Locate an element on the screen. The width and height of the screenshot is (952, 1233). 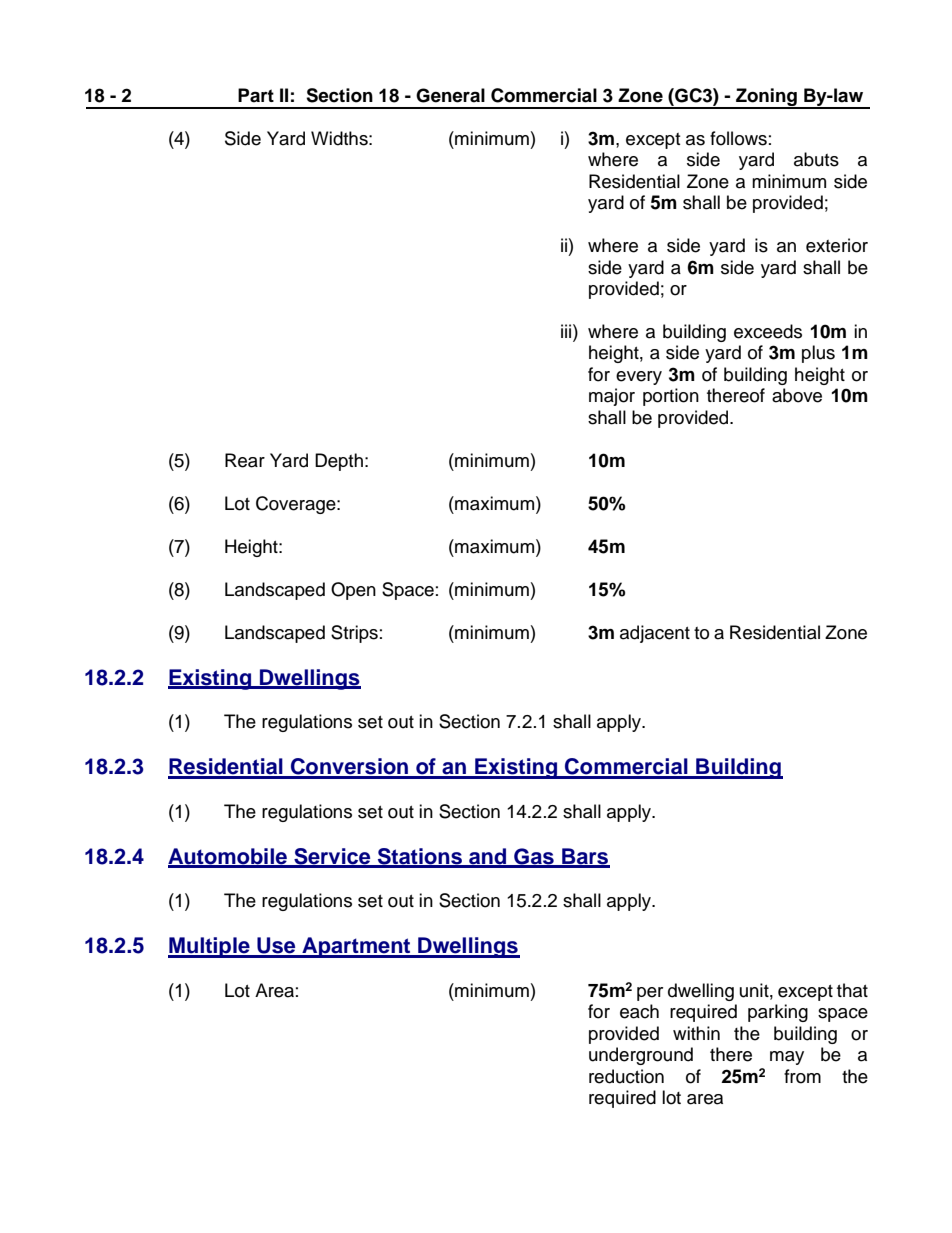
Multiple is located at coordinates (210, 947).
